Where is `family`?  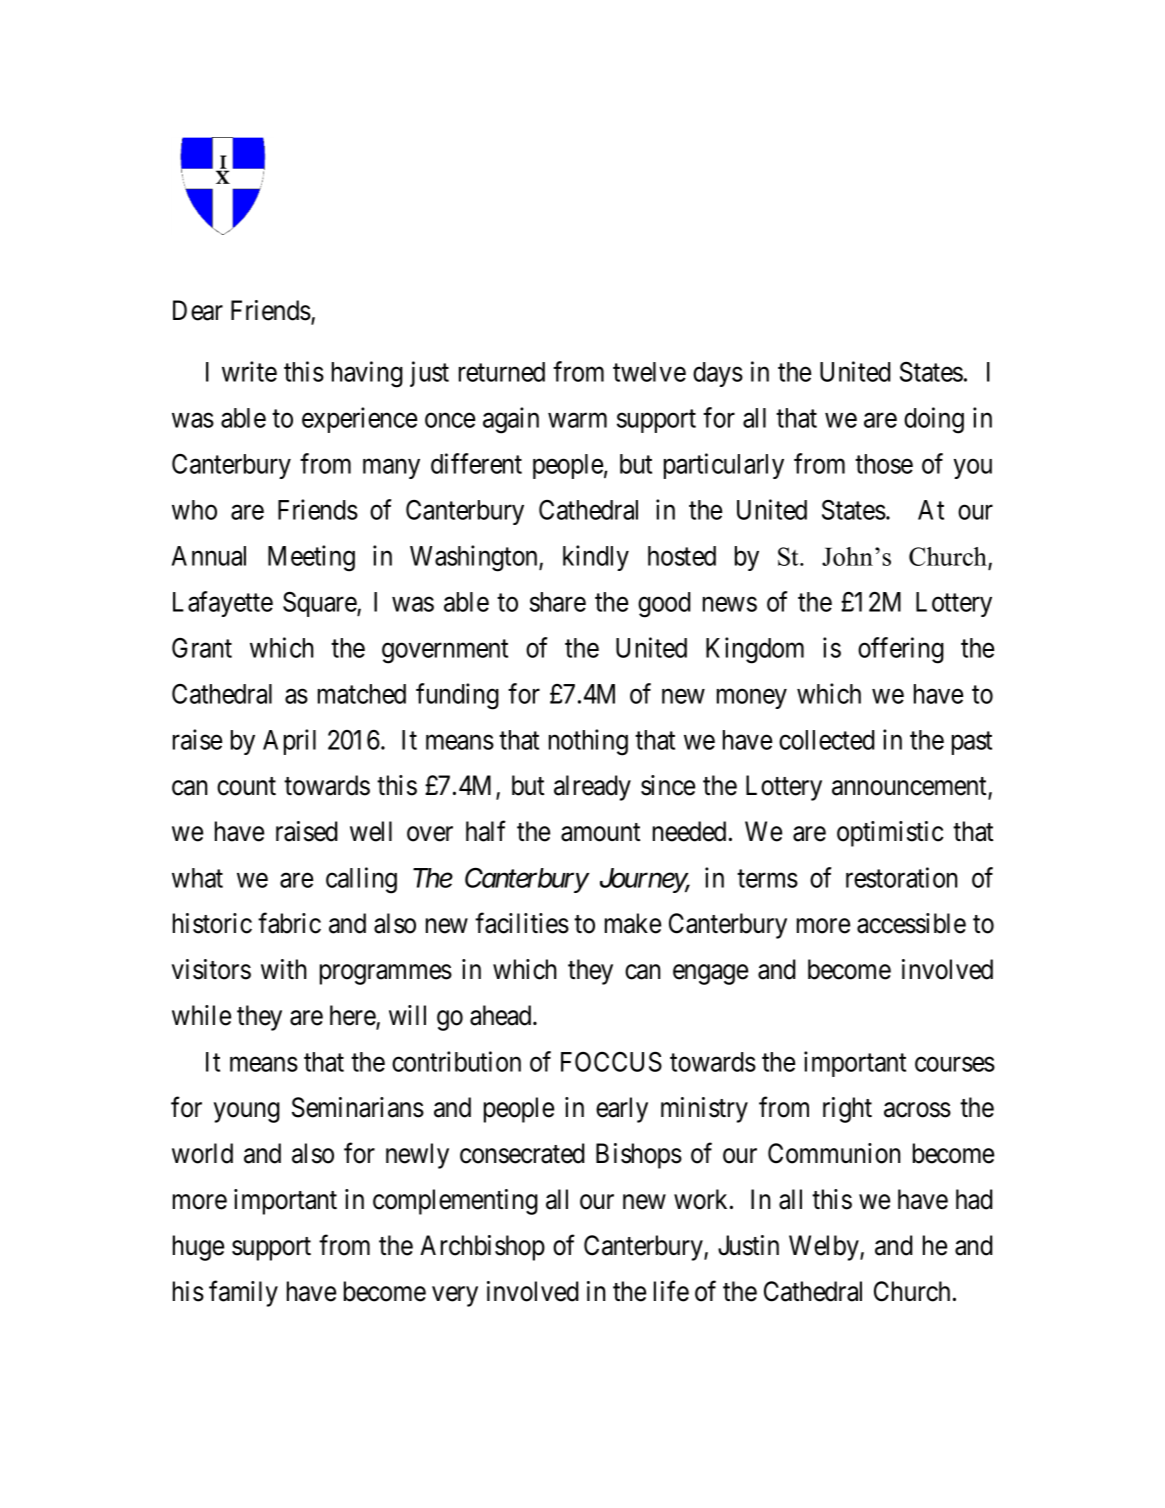
family is located at coordinates (243, 1294).
